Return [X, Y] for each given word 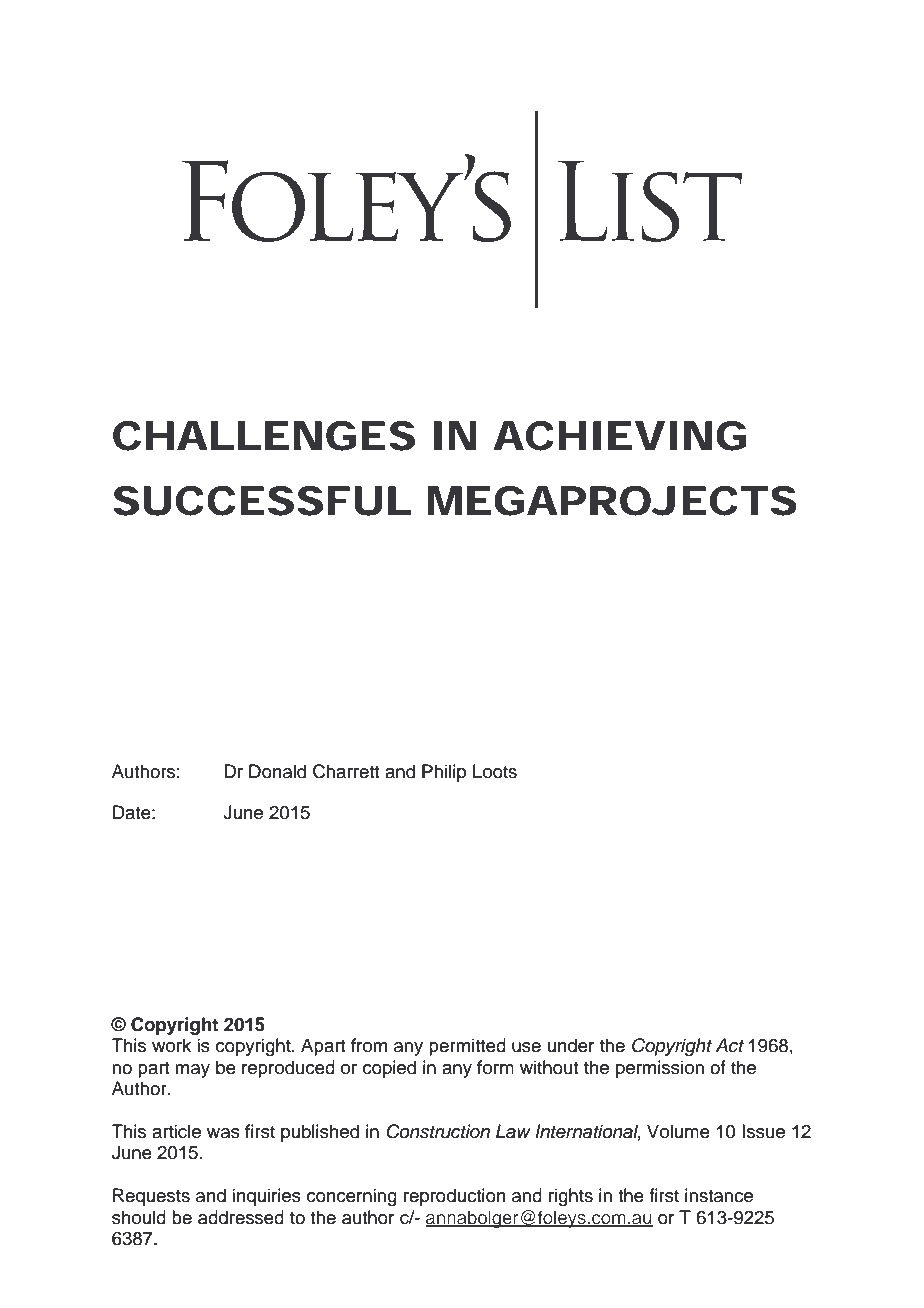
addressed [241, 1217]
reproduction [455, 1197]
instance [719, 1195]
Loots [495, 771]
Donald [277, 771]
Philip [444, 773]
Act [729, 1045]
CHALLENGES [264, 436]
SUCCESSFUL [262, 501]
